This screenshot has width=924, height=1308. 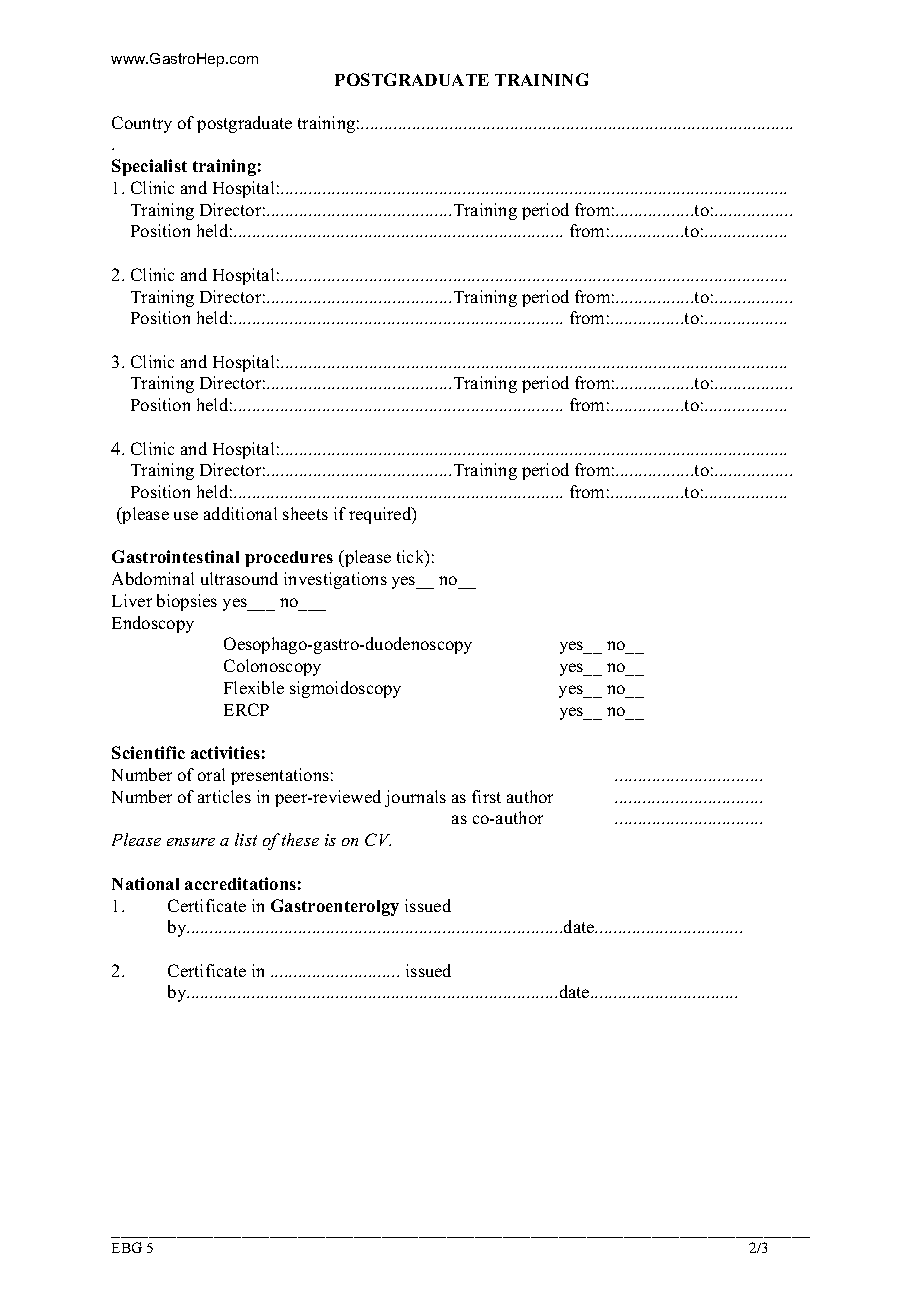 What do you see at coordinates (186, 515) in the screenshot?
I see `use` at bounding box center [186, 515].
